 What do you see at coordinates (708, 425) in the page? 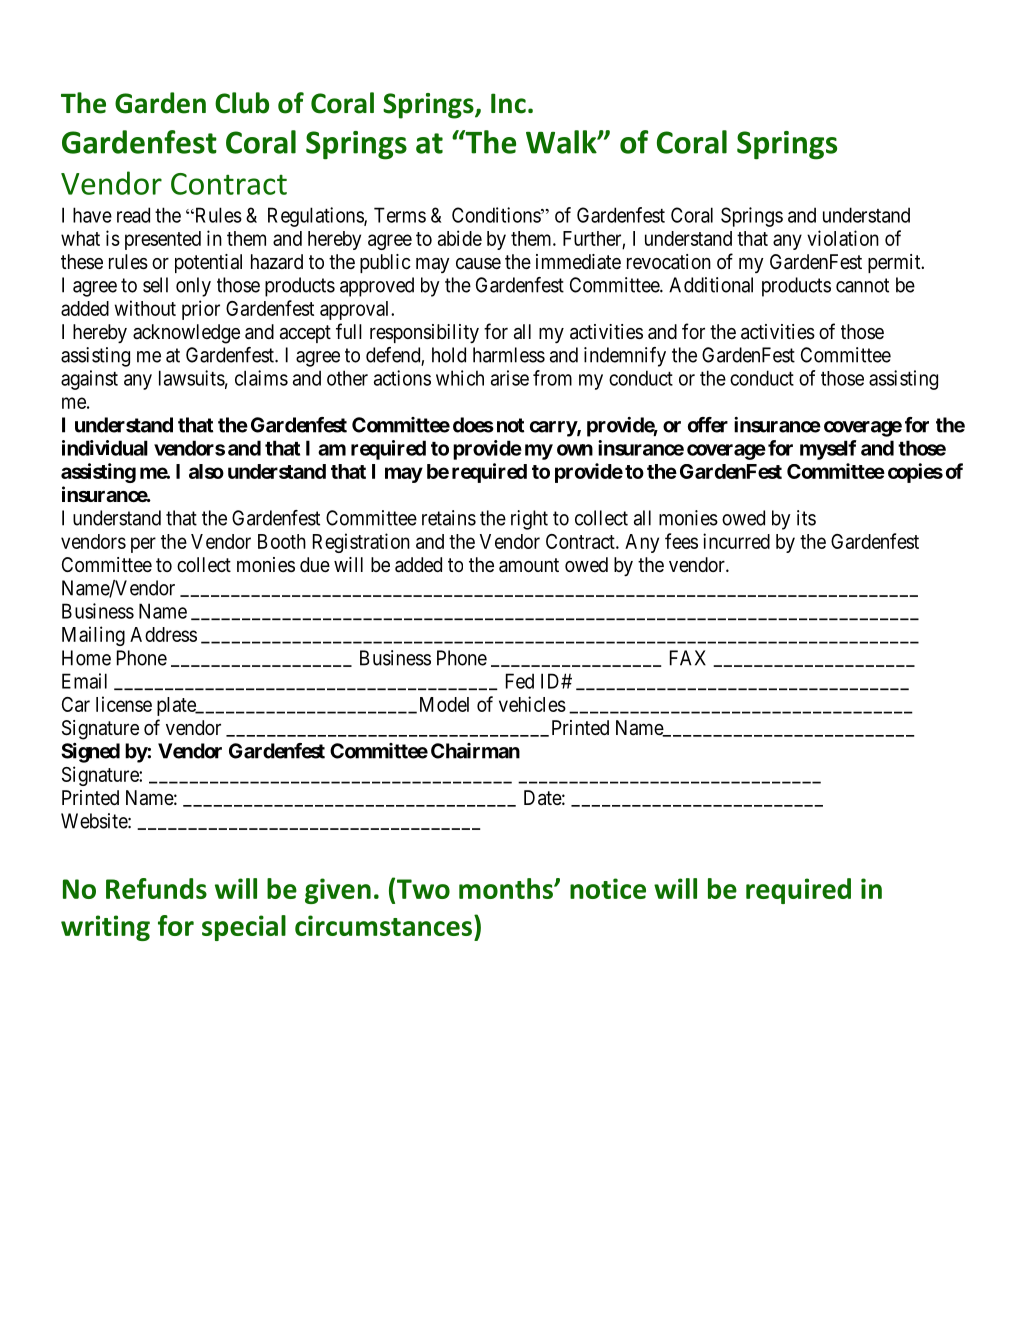
I see `offer` at bounding box center [708, 425].
